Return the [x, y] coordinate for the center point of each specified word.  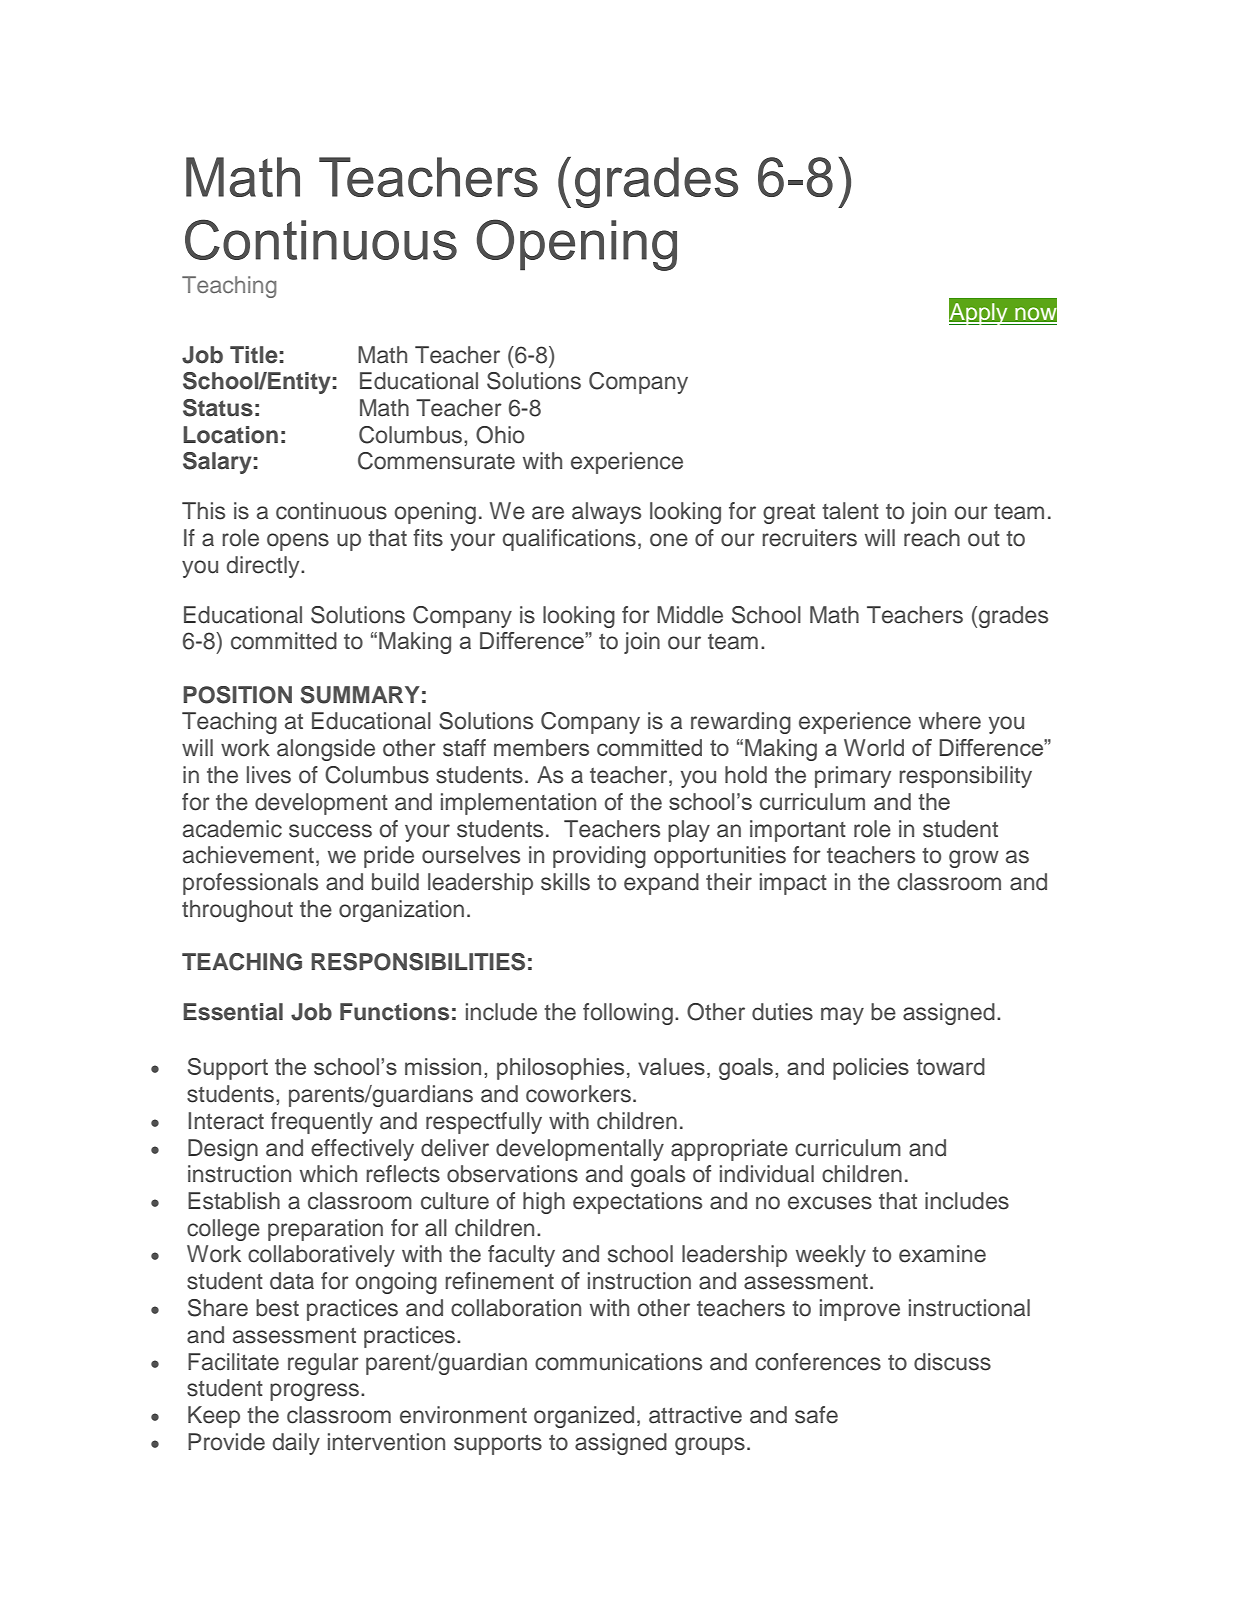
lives [269, 775]
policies [871, 1069]
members [541, 747]
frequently [322, 1123]
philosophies [560, 1069]
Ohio [500, 435]
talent [850, 511]
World [874, 747]
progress [316, 1392]
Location [230, 435]
